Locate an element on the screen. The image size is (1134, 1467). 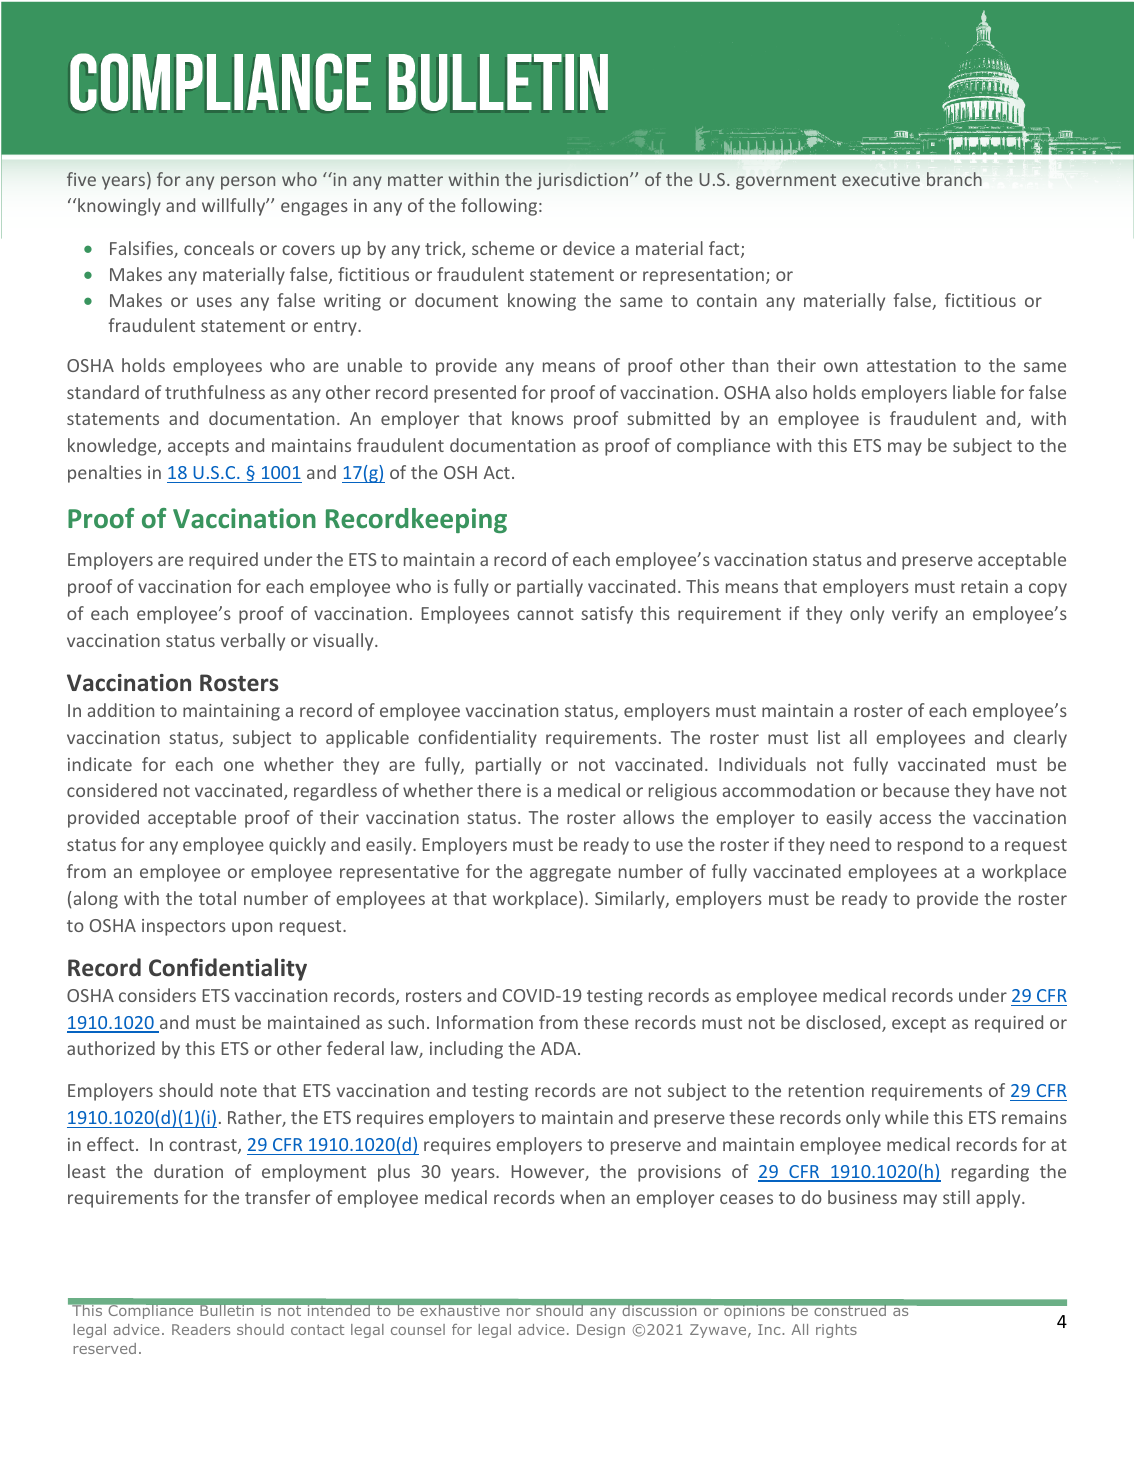
Readers is located at coordinates (201, 1329).
